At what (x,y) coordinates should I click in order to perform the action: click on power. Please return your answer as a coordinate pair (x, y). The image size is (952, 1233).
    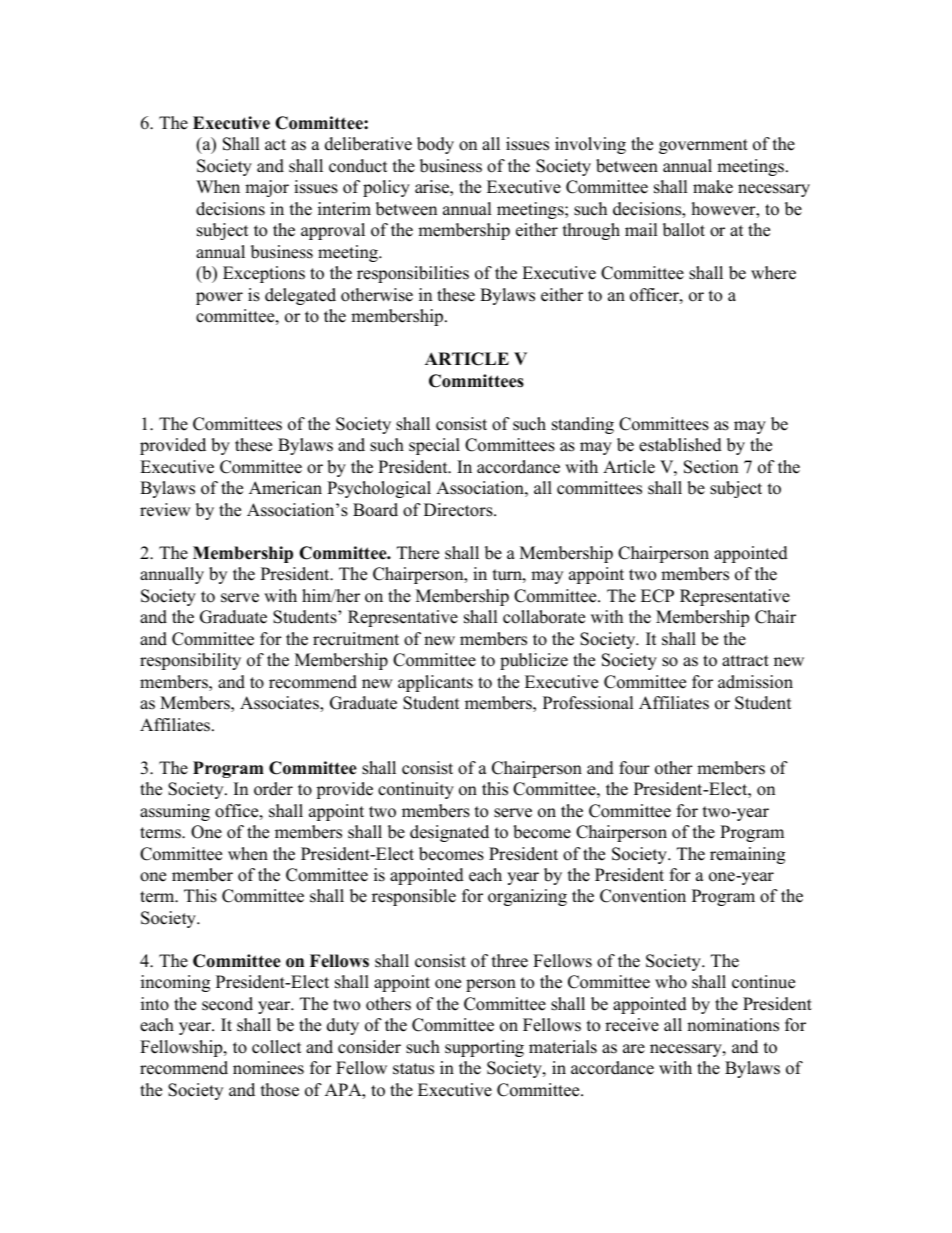
    Looking at the image, I should click on (219, 298).
